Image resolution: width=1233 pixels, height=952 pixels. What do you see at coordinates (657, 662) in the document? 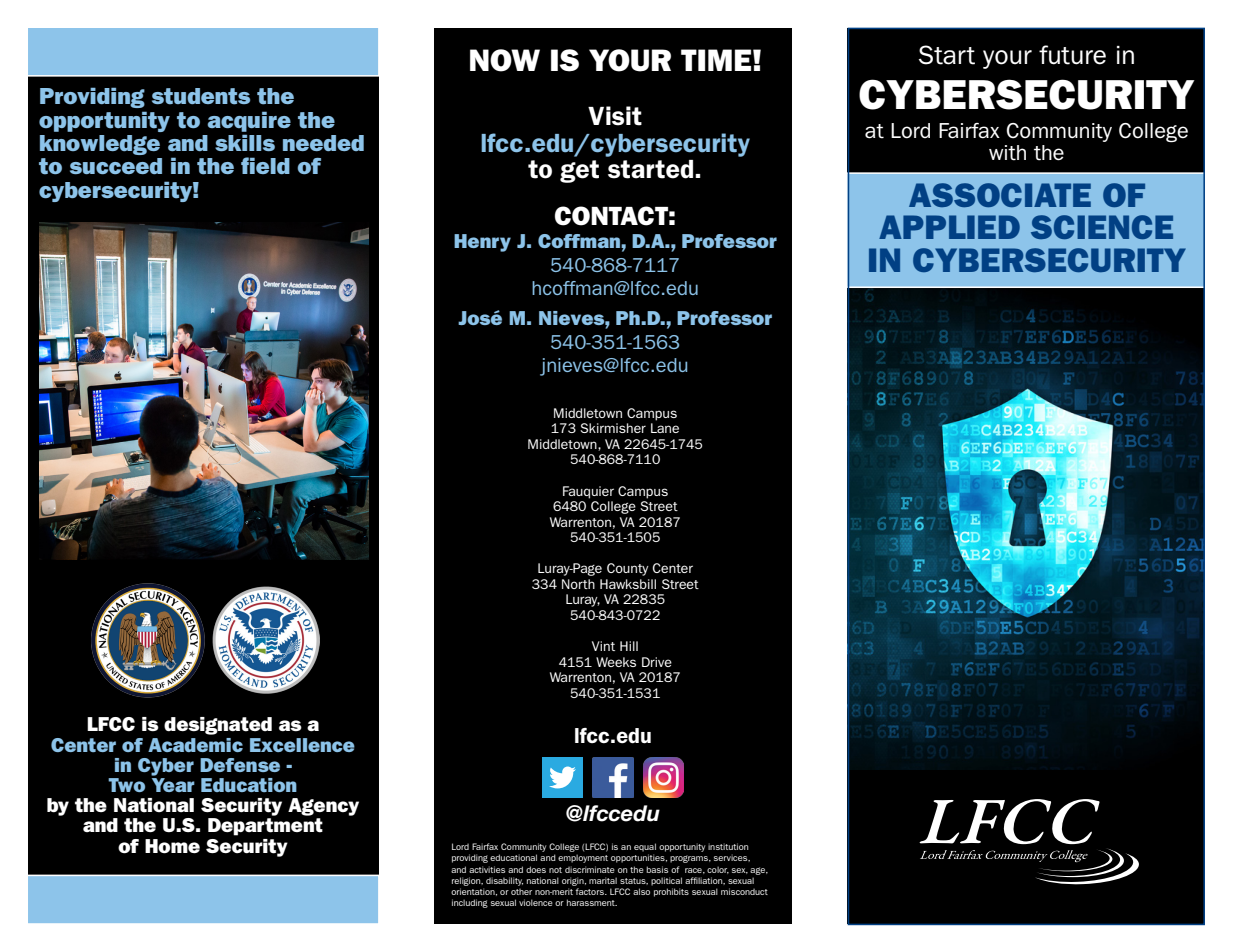
I see `Drive` at bounding box center [657, 662].
